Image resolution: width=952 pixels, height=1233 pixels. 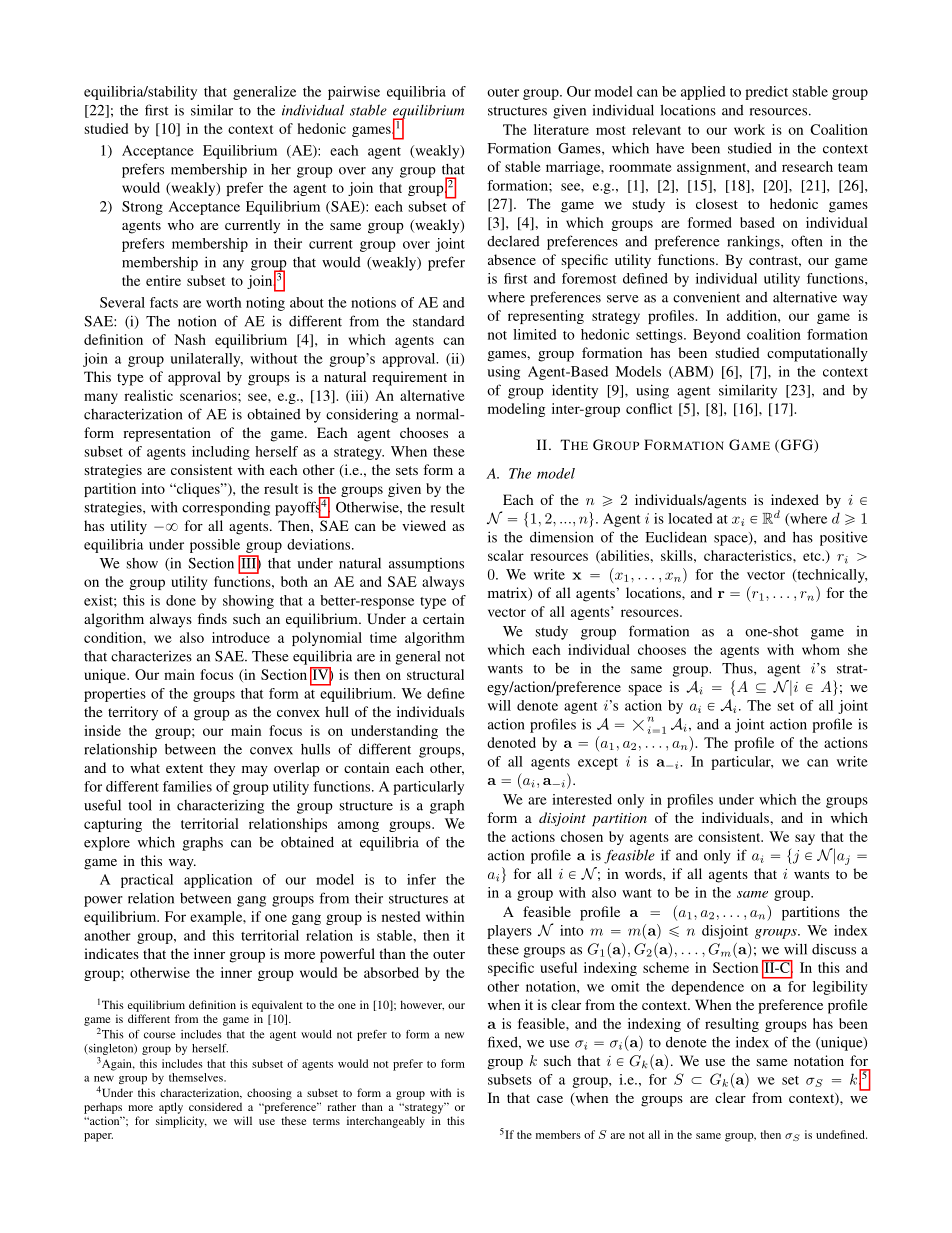 I want to click on say, so click(x=805, y=839).
